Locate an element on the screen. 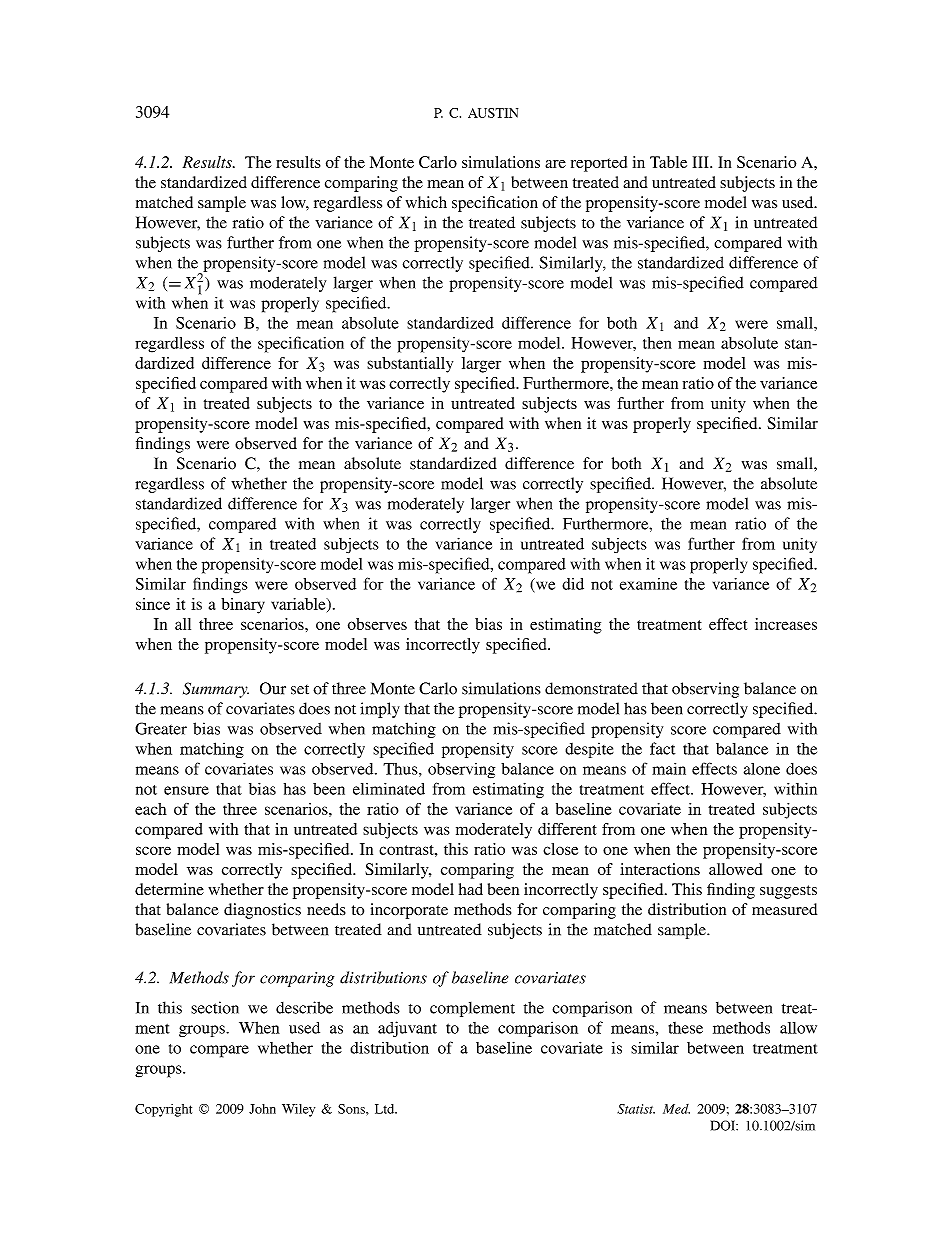 The image size is (952, 1238). III is located at coordinates (702, 162).
